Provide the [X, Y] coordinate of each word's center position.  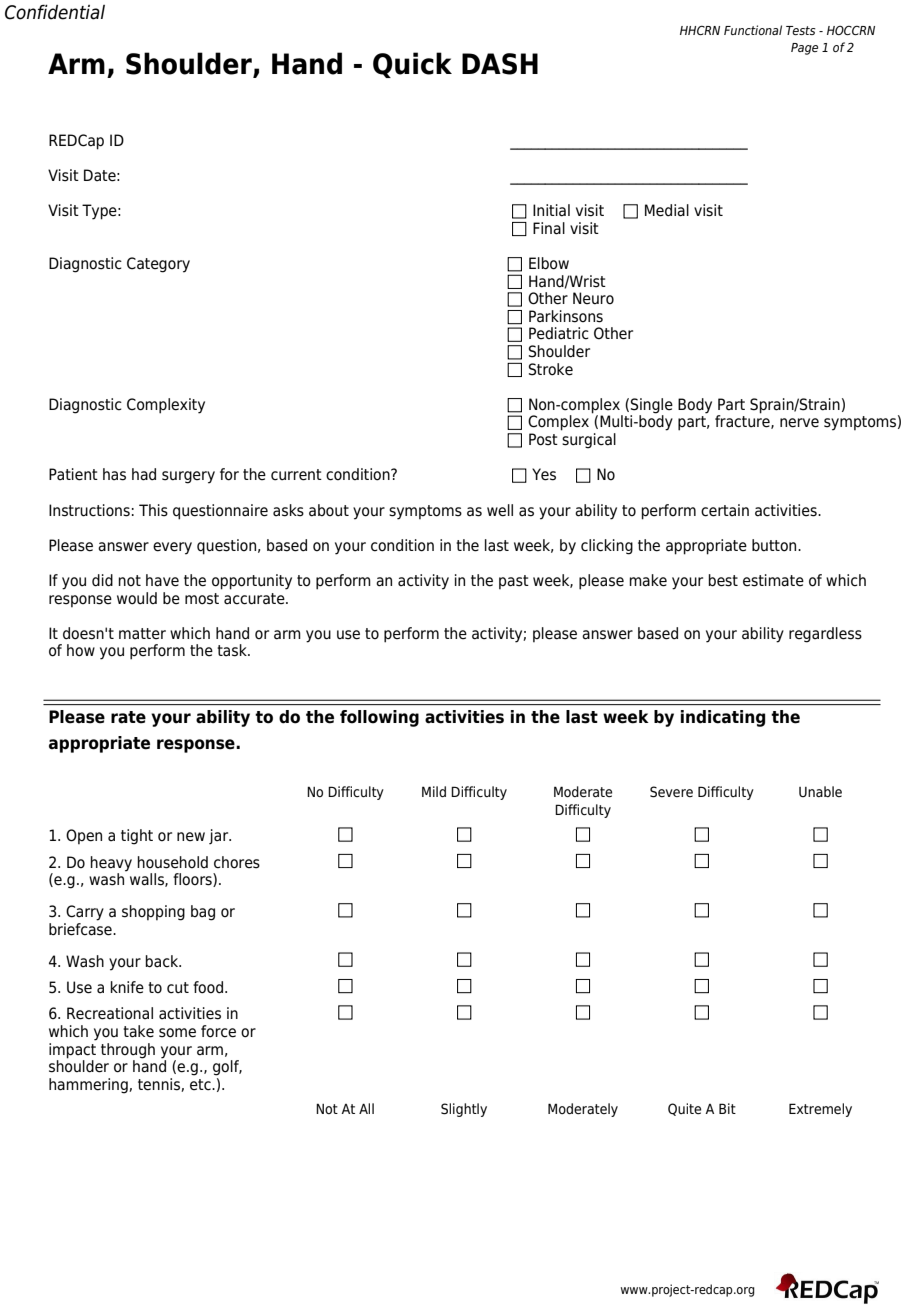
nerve [799, 423]
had [144, 474]
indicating [723, 718]
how [81, 650]
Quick [412, 65]
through [128, 1051]
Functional [753, 30]
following [379, 718]
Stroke [551, 369]
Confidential [55, 12]
